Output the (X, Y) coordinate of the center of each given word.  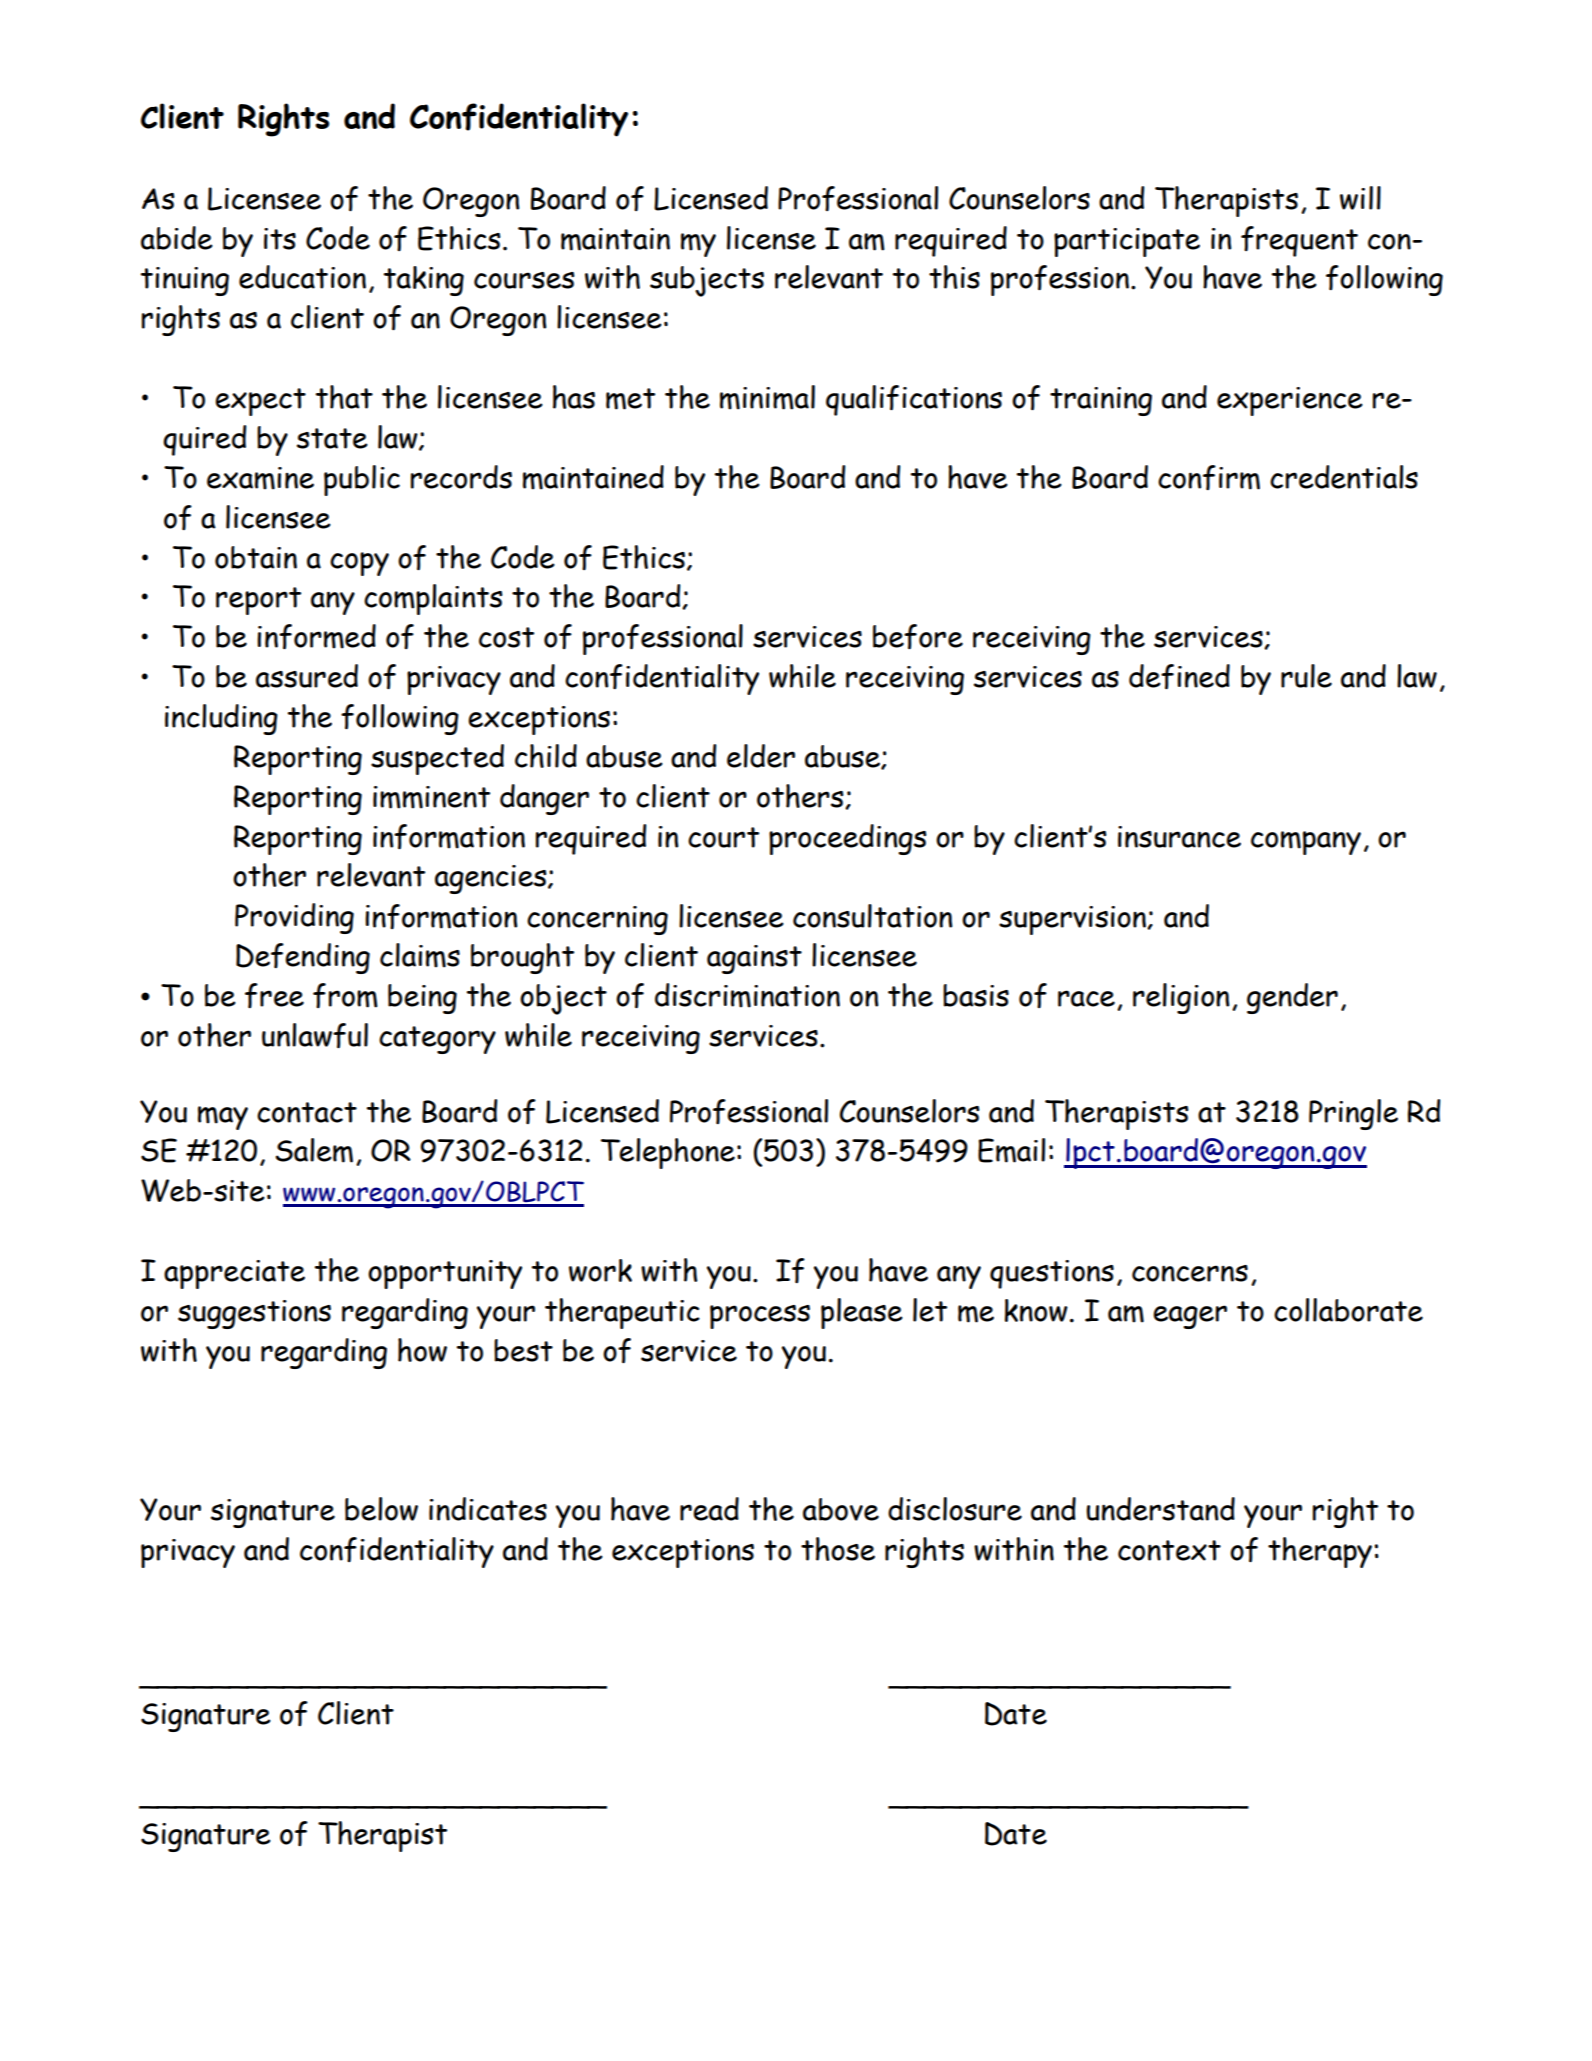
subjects (707, 281)
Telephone (668, 1153)
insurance (1179, 837)
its (280, 239)
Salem (314, 1150)
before (918, 637)
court (723, 837)
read (709, 1509)
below (381, 1509)
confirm (1209, 477)
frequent (1299, 241)
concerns (1190, 1273)
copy (359, 564)
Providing (294, 918)
